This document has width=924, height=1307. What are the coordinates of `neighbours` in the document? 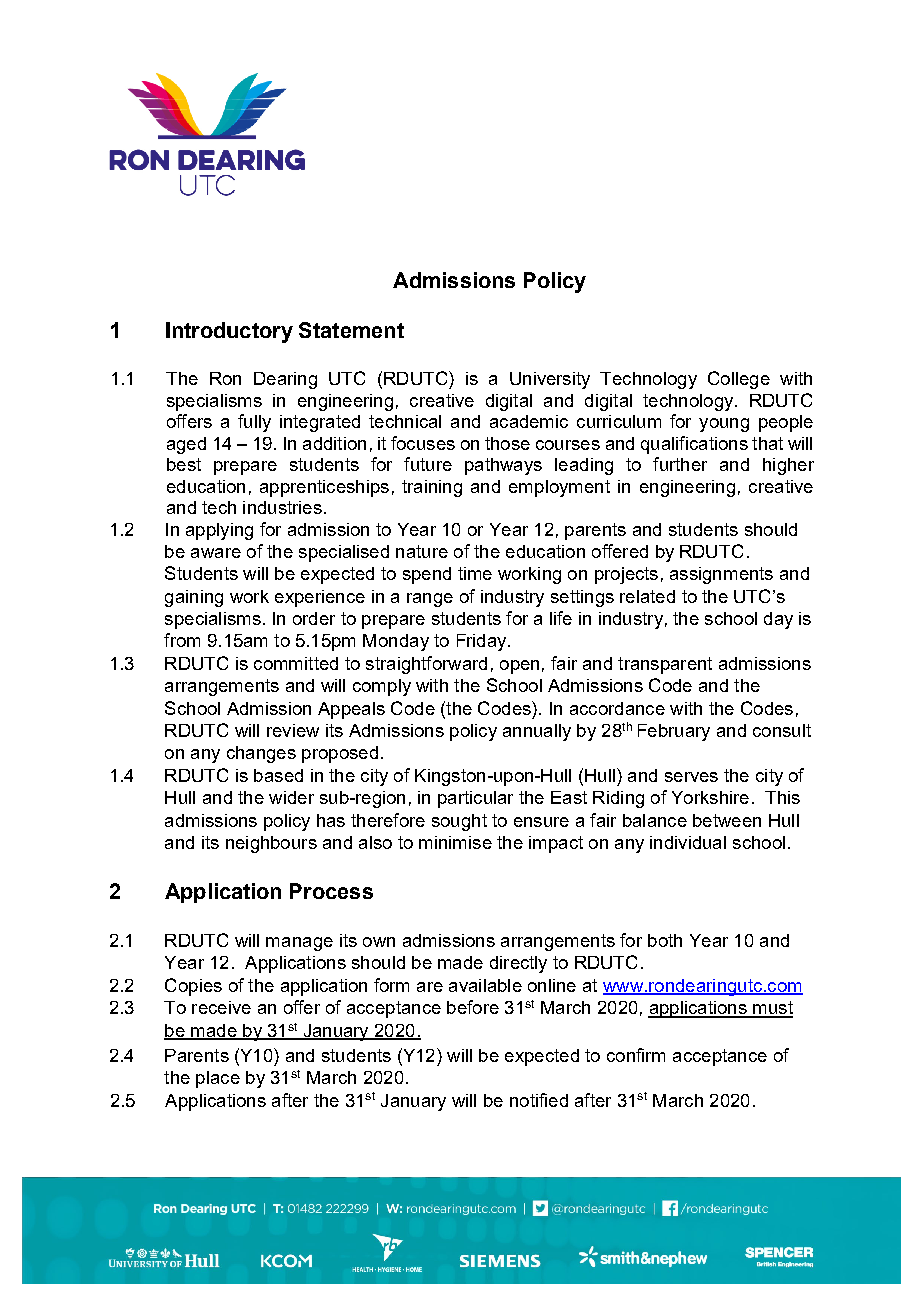 It's located at (271, 844).
